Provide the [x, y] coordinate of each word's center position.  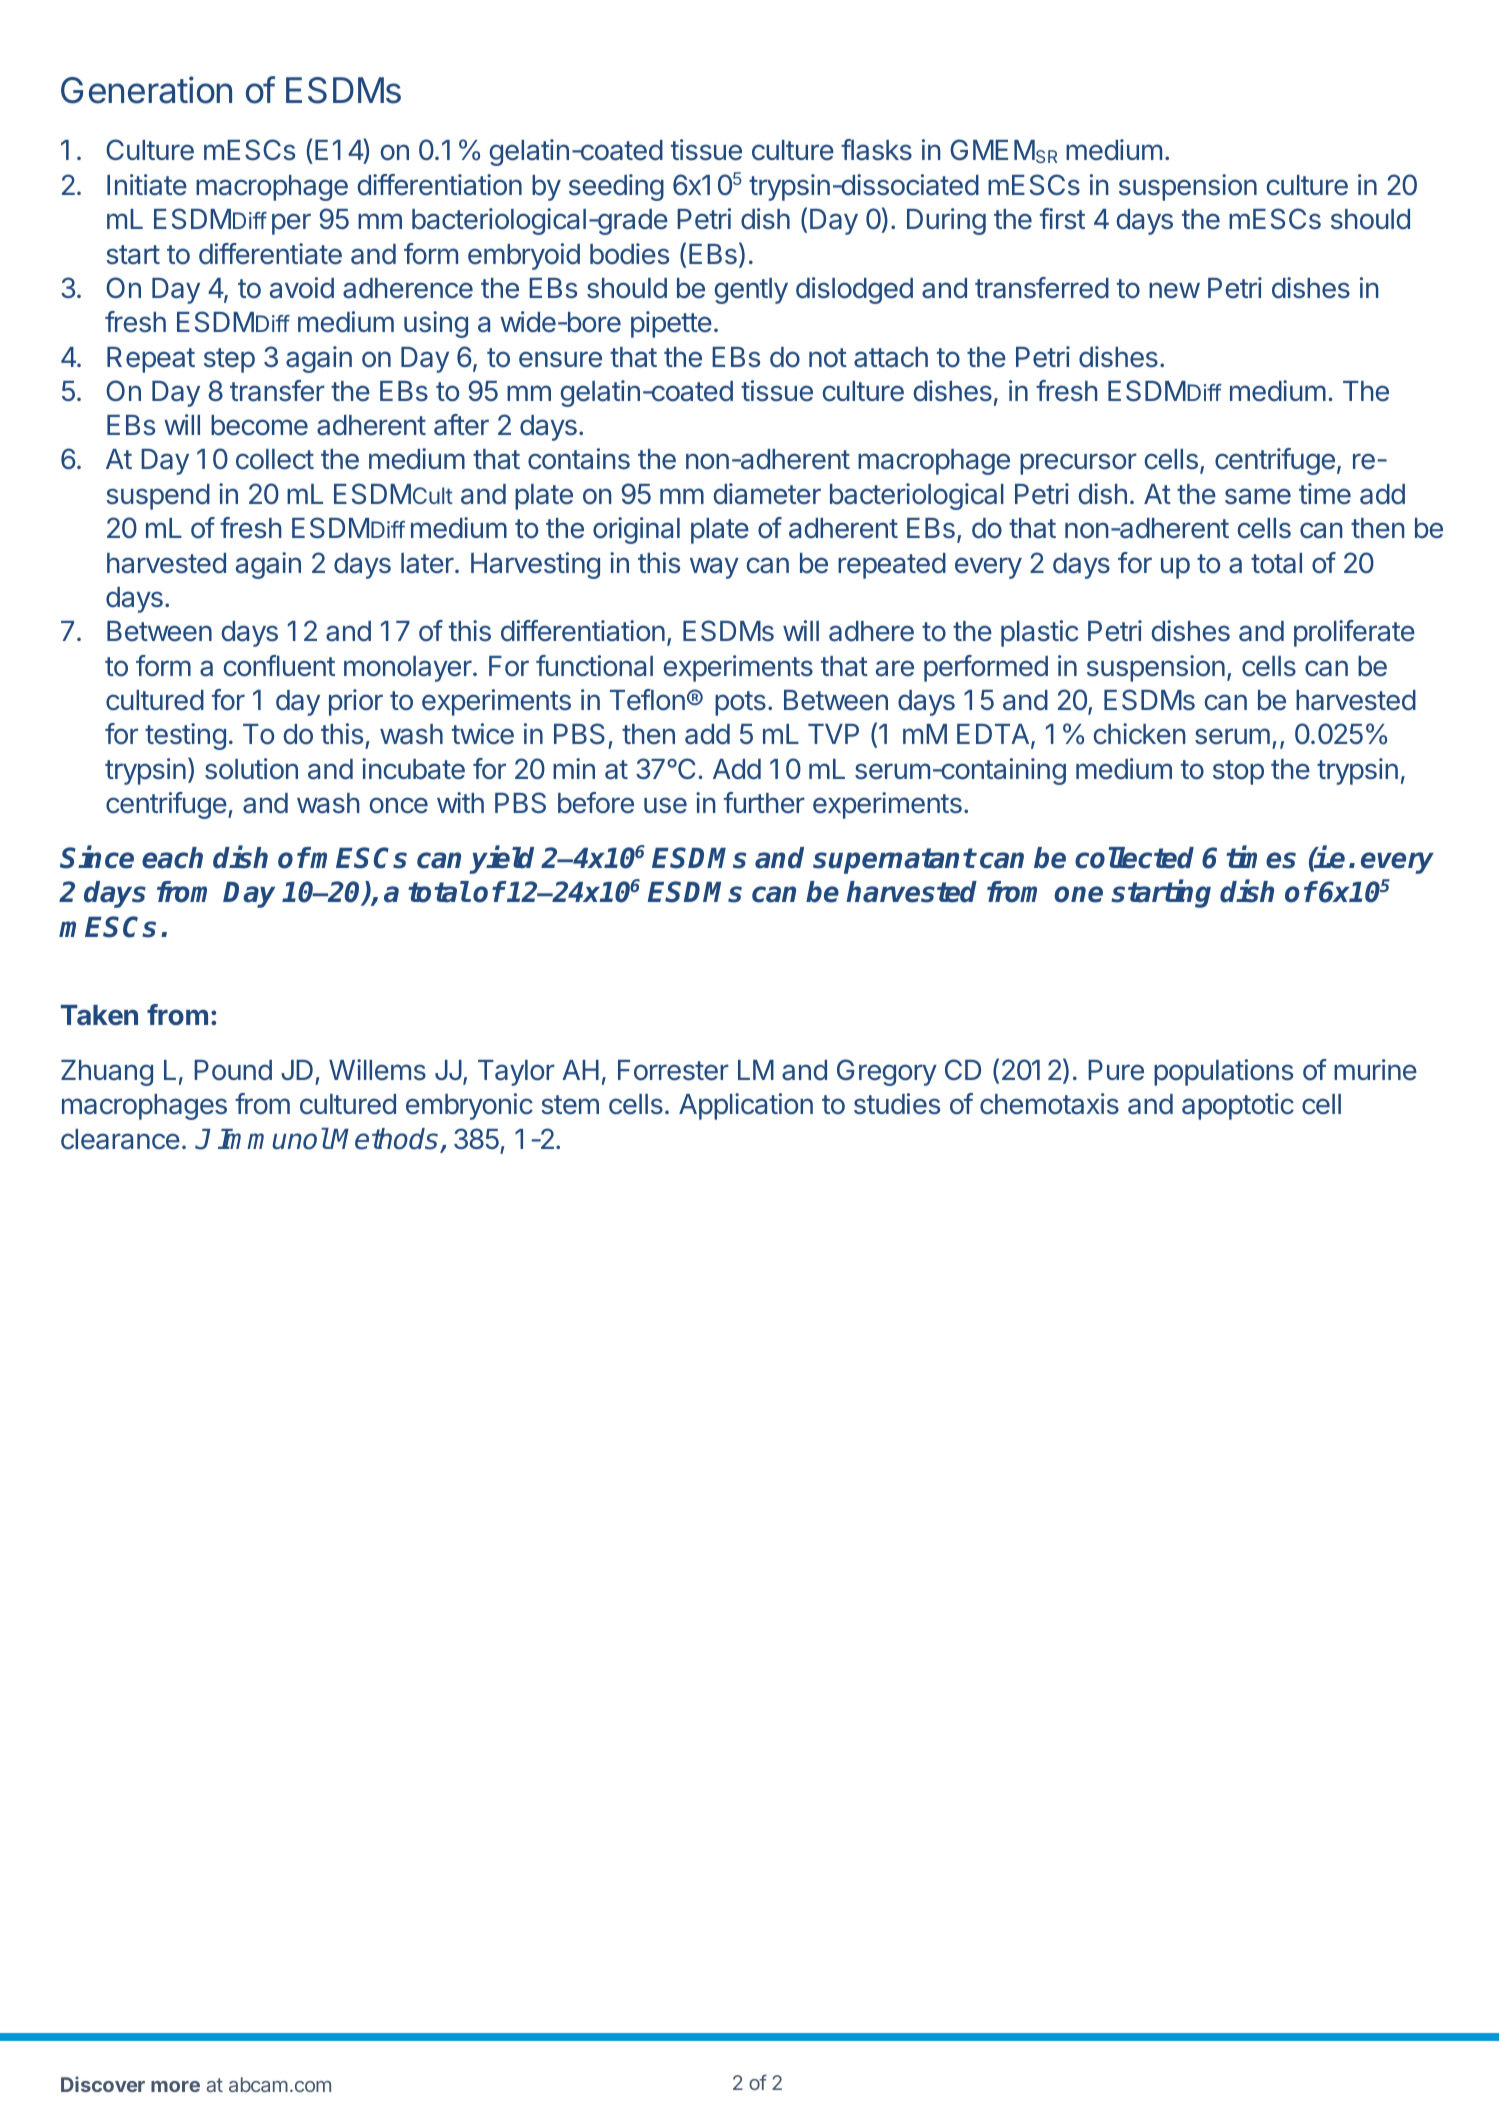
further [764, 803]
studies [897, 1104]
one [1078, 894]
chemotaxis [1049, 1104]
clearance [120, 1139]
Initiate [147, 185]
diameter [767, 494]
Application [746, 1106]
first [1062, 219]
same [1258, 496]
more [175, 2086]
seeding [616, 187]
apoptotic [1238, 1106]
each [172, 858]
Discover [103, 2084]
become [259, 425]
